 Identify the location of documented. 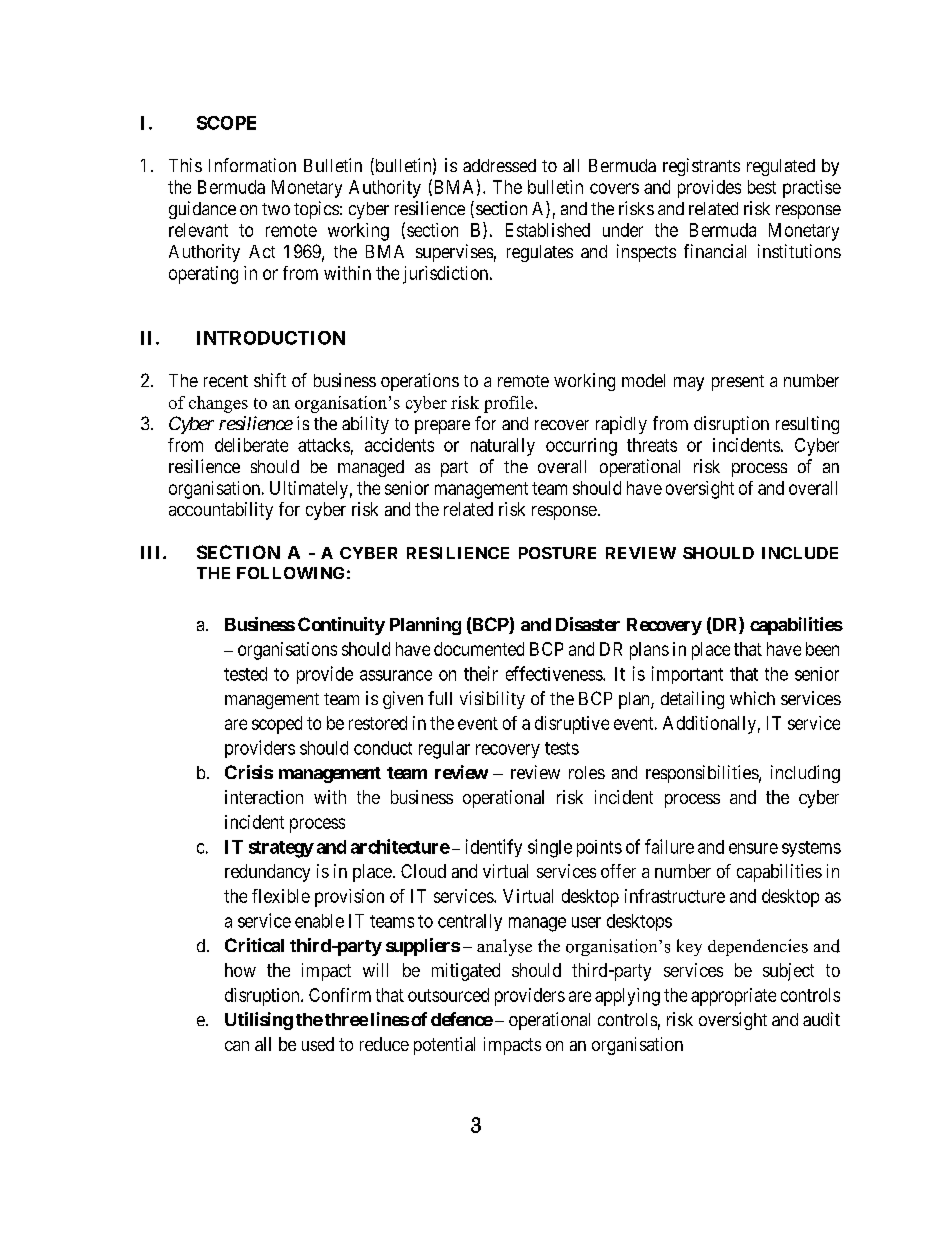
(479, 649).
